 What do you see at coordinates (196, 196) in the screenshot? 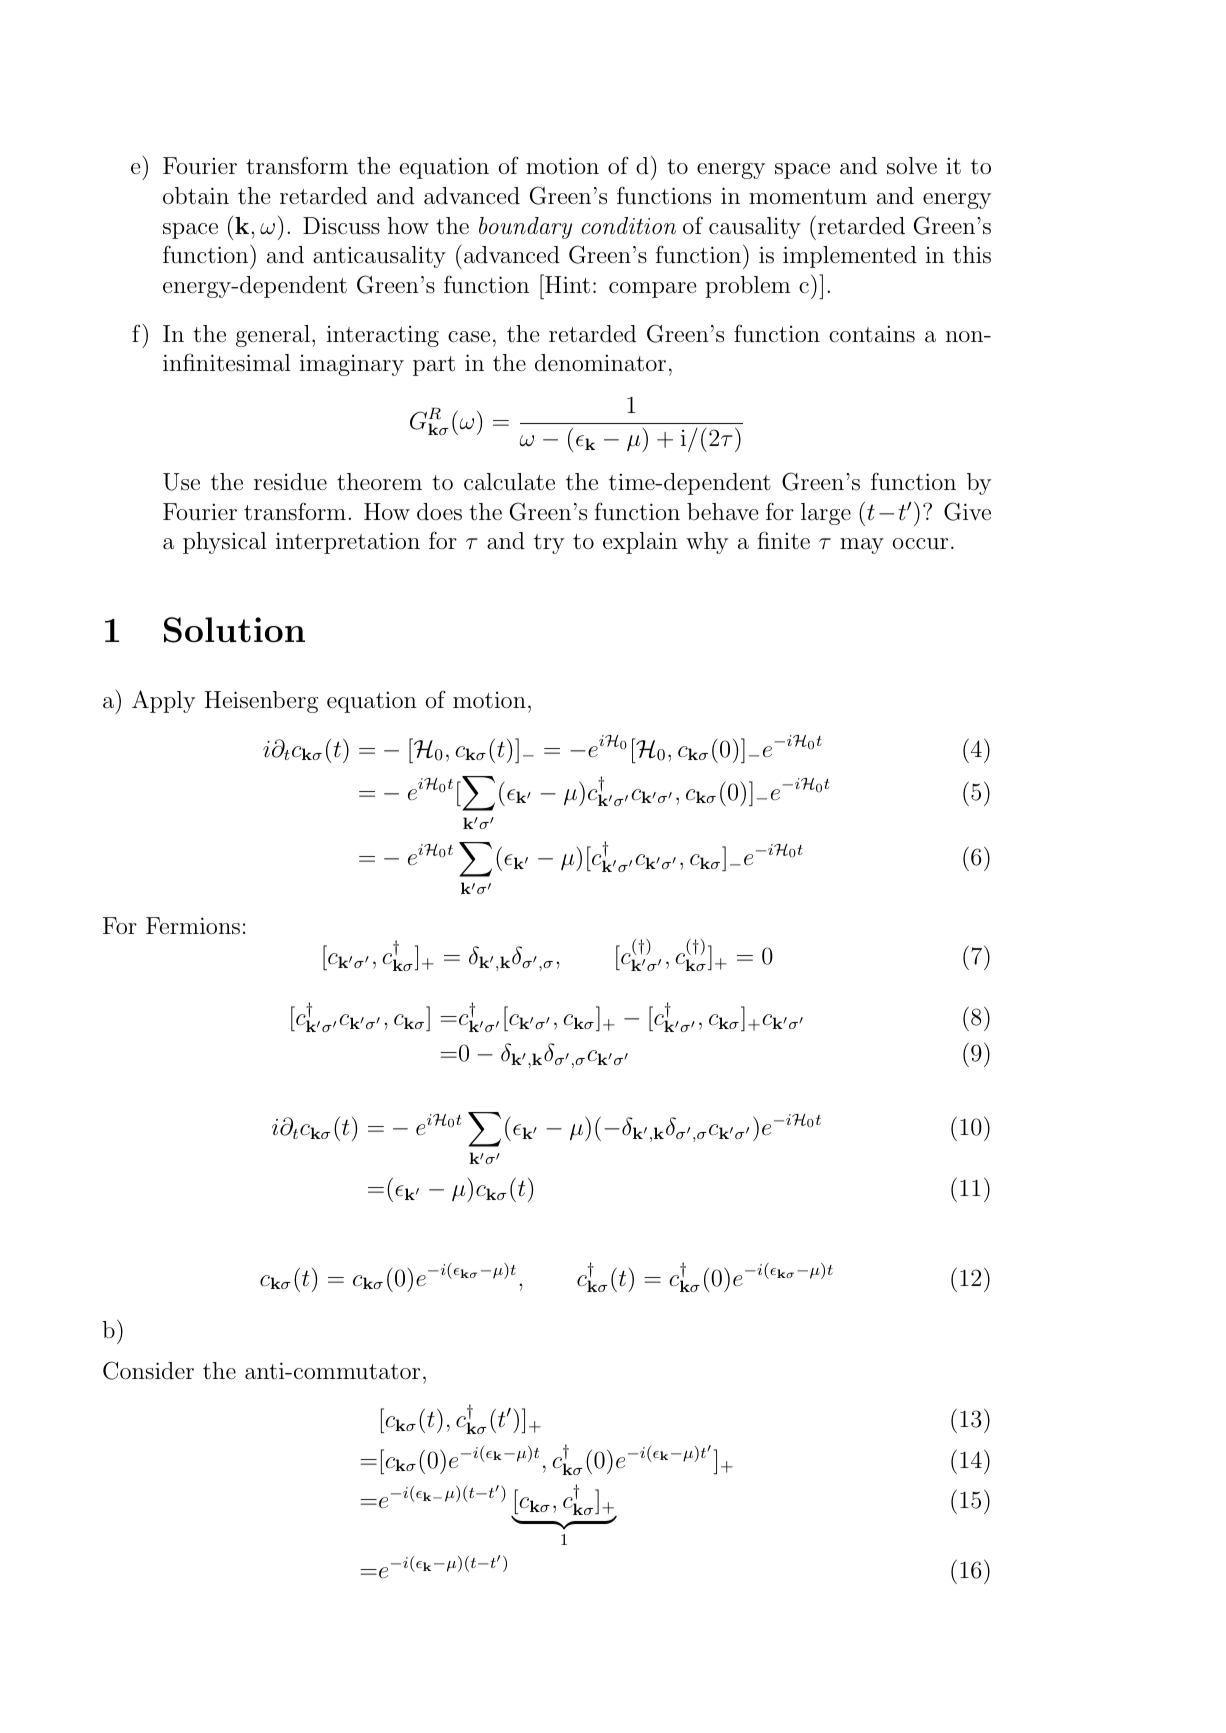
I see `obtain` at bounding box center [196, 196].
